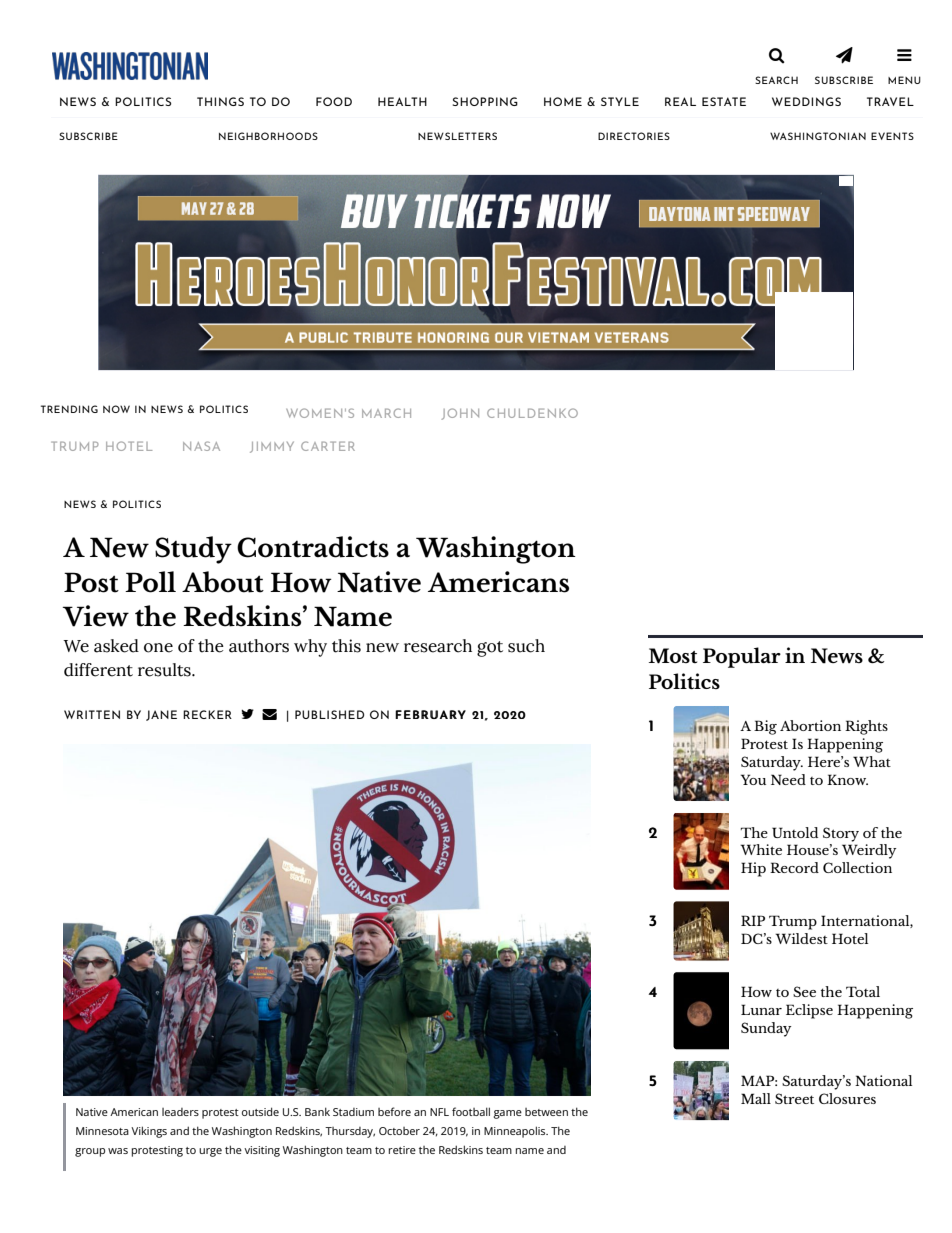 This screenshot has height=1233, width=952. What do you see at coordinates (485, 101) in the screenshot?
I see `SHOPPING` at bounding box center [485, 101].
